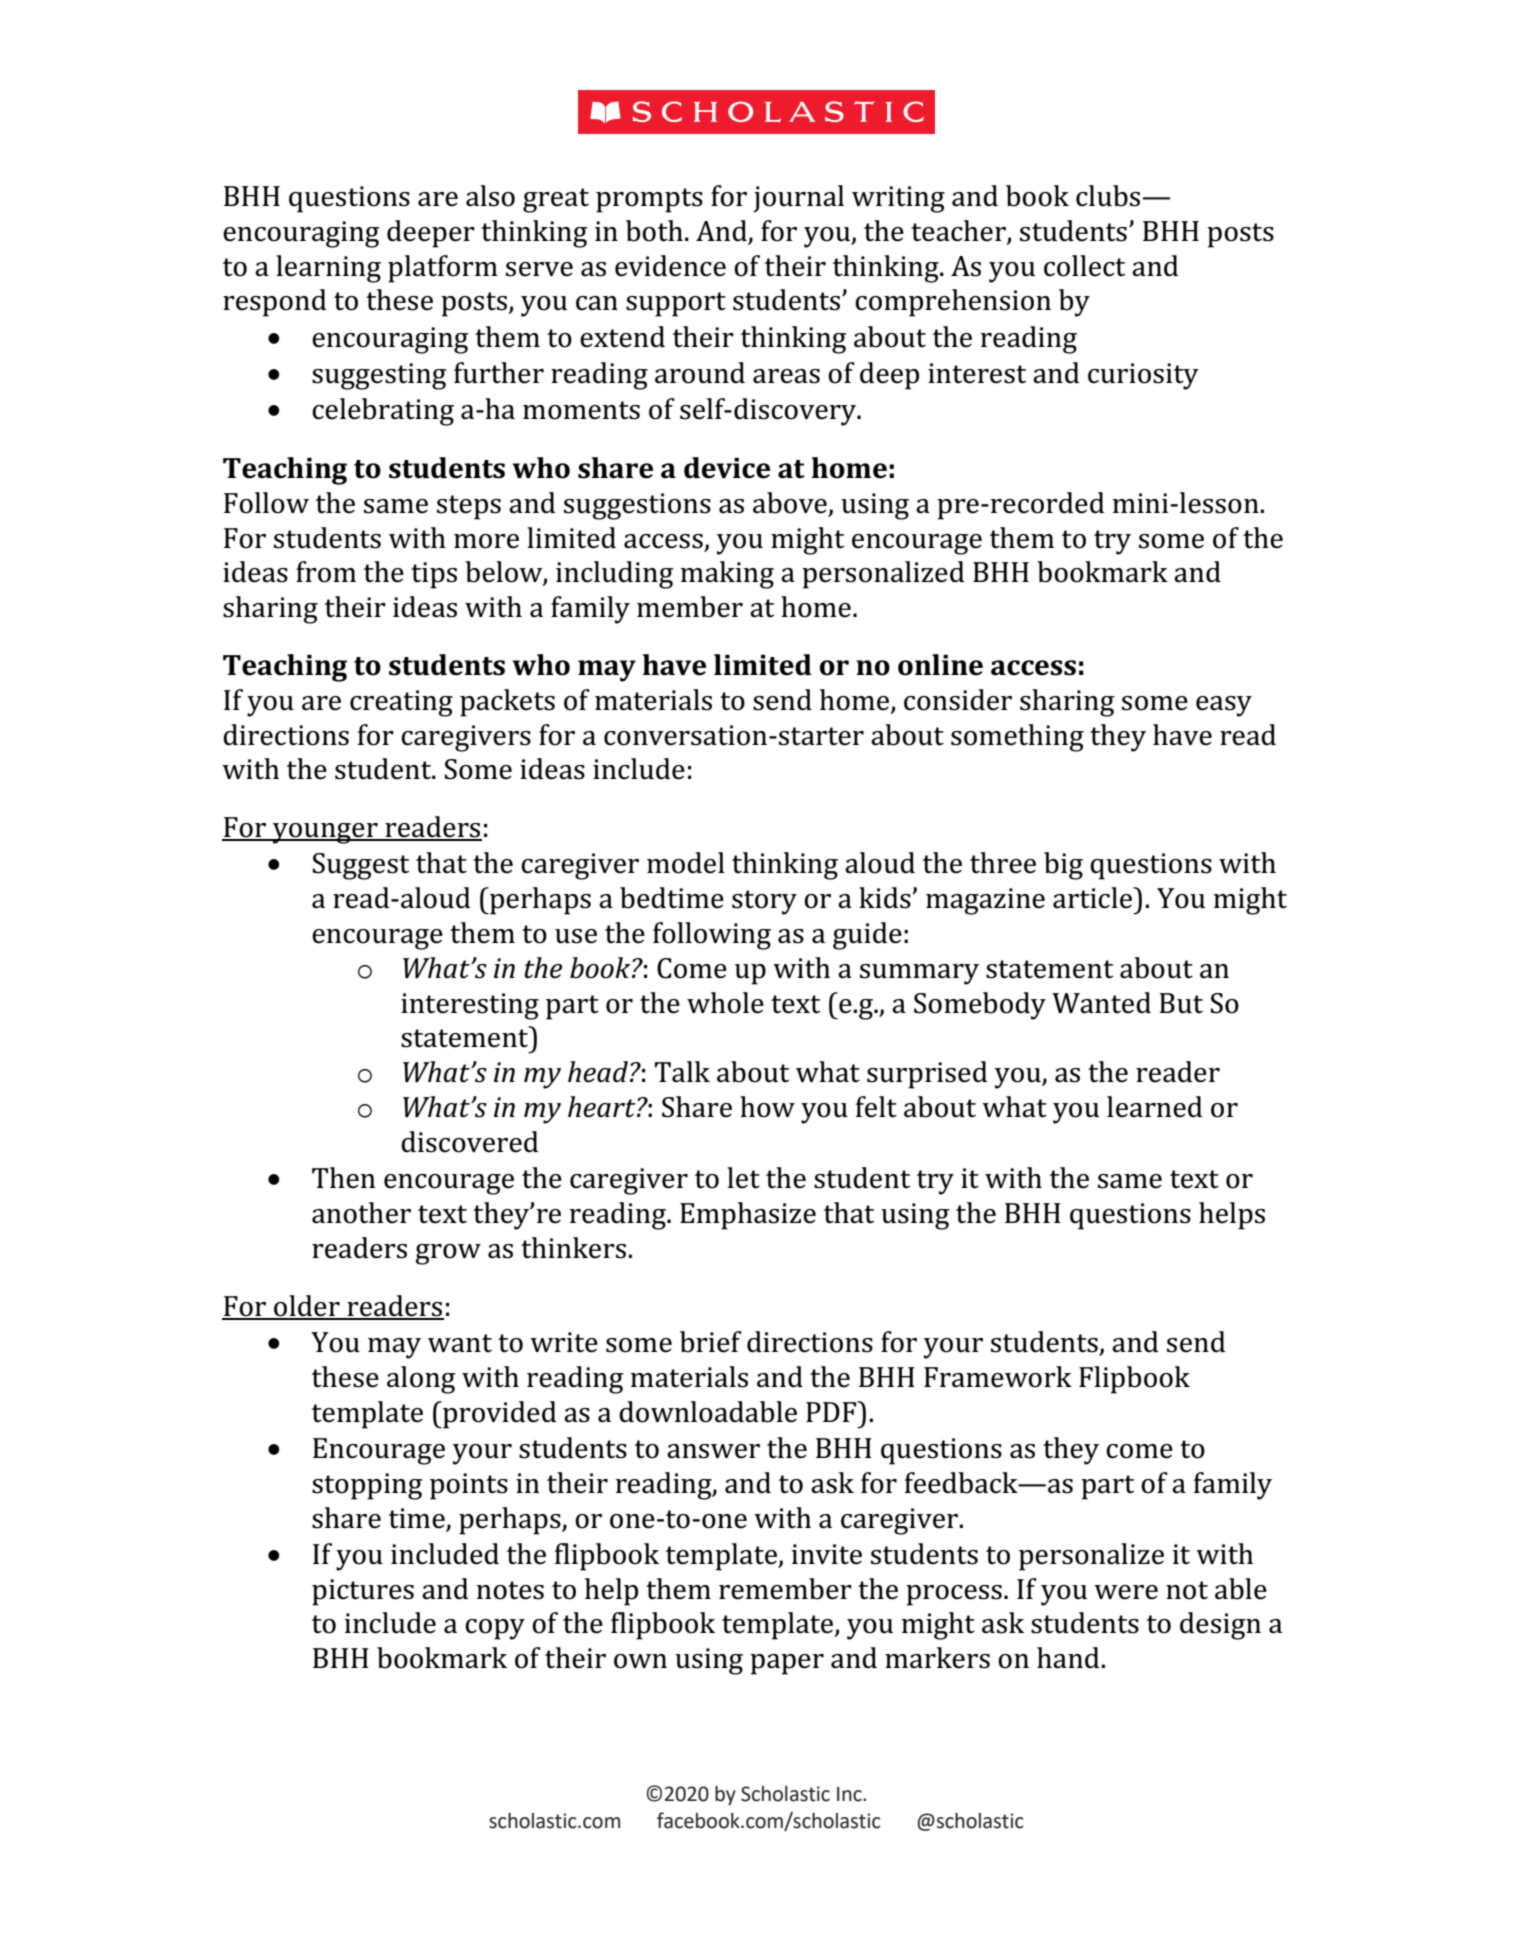 The width and height of the screenshot is (1513, 1958). Describe the element at coordinates (743, 1178) in the screenshot. I see `let` at that location.
